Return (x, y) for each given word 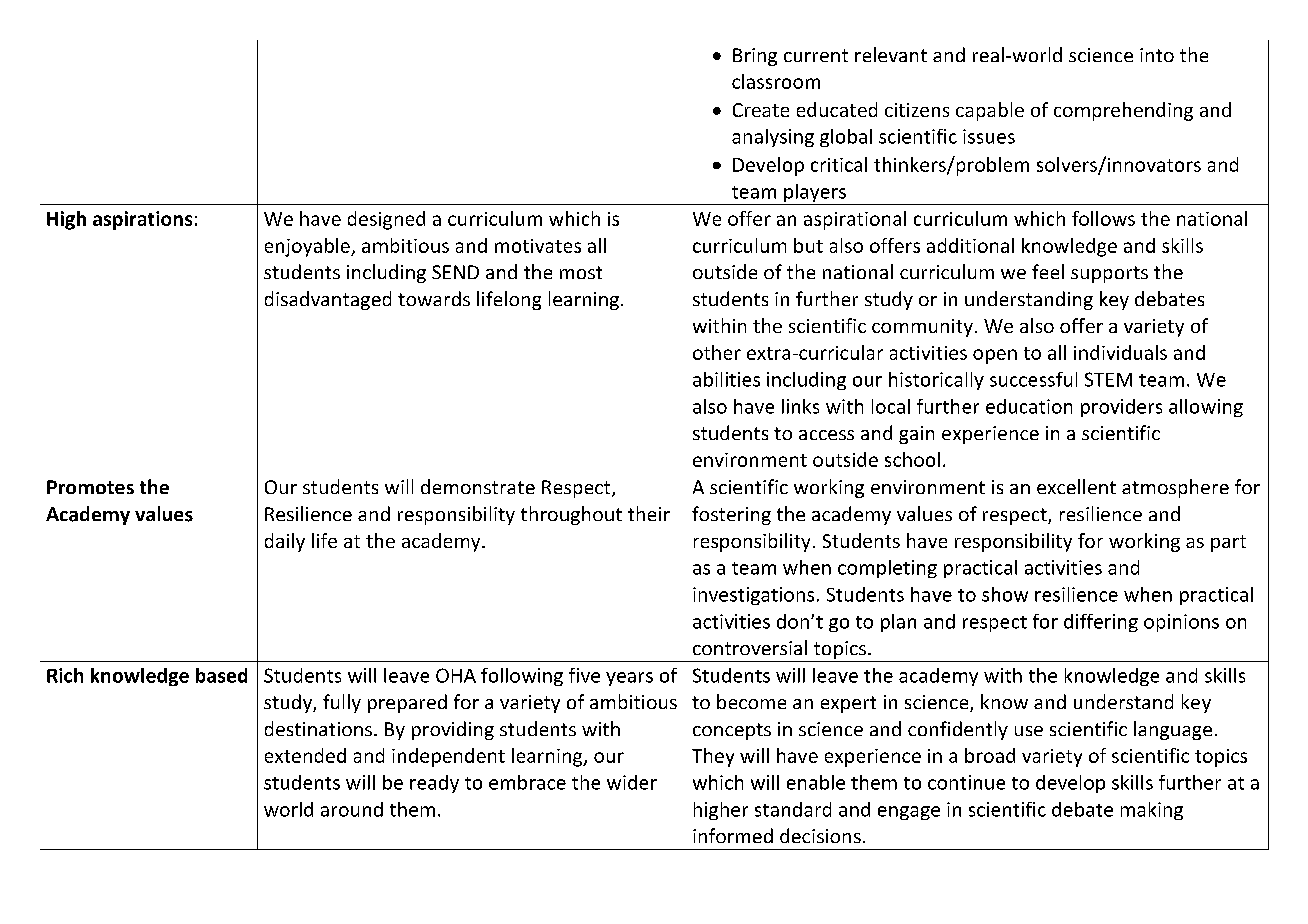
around (352, 809)
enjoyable (308, 247)
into (1157, 55)
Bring (755, 57)
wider (632, 782)
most (581, 272)
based (221, 675)
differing (1101, 623)
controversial (750, 647)
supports (1109, 274)
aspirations (142, 220)
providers (1121, 408)
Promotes (90, 487)
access (826, 435)
